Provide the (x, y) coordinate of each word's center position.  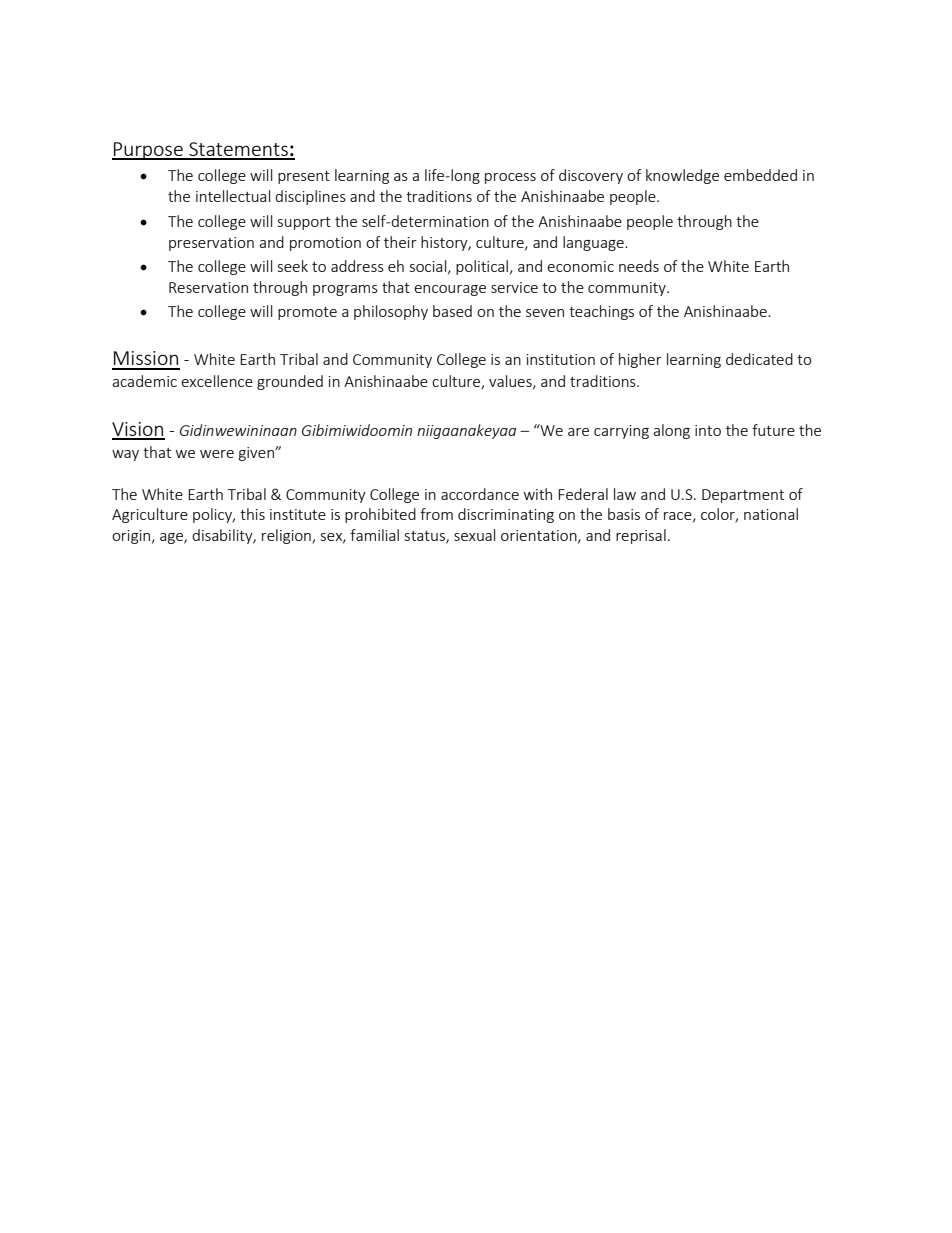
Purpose (148, 151)
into (708, 430)
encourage (450, 290)
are (578, 432)
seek (293, 266)
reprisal (641, 536)
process (510, 178)
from (436, 514)
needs (639, 266)
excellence (217, 381)
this (252, 514)
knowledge (682, 176)
